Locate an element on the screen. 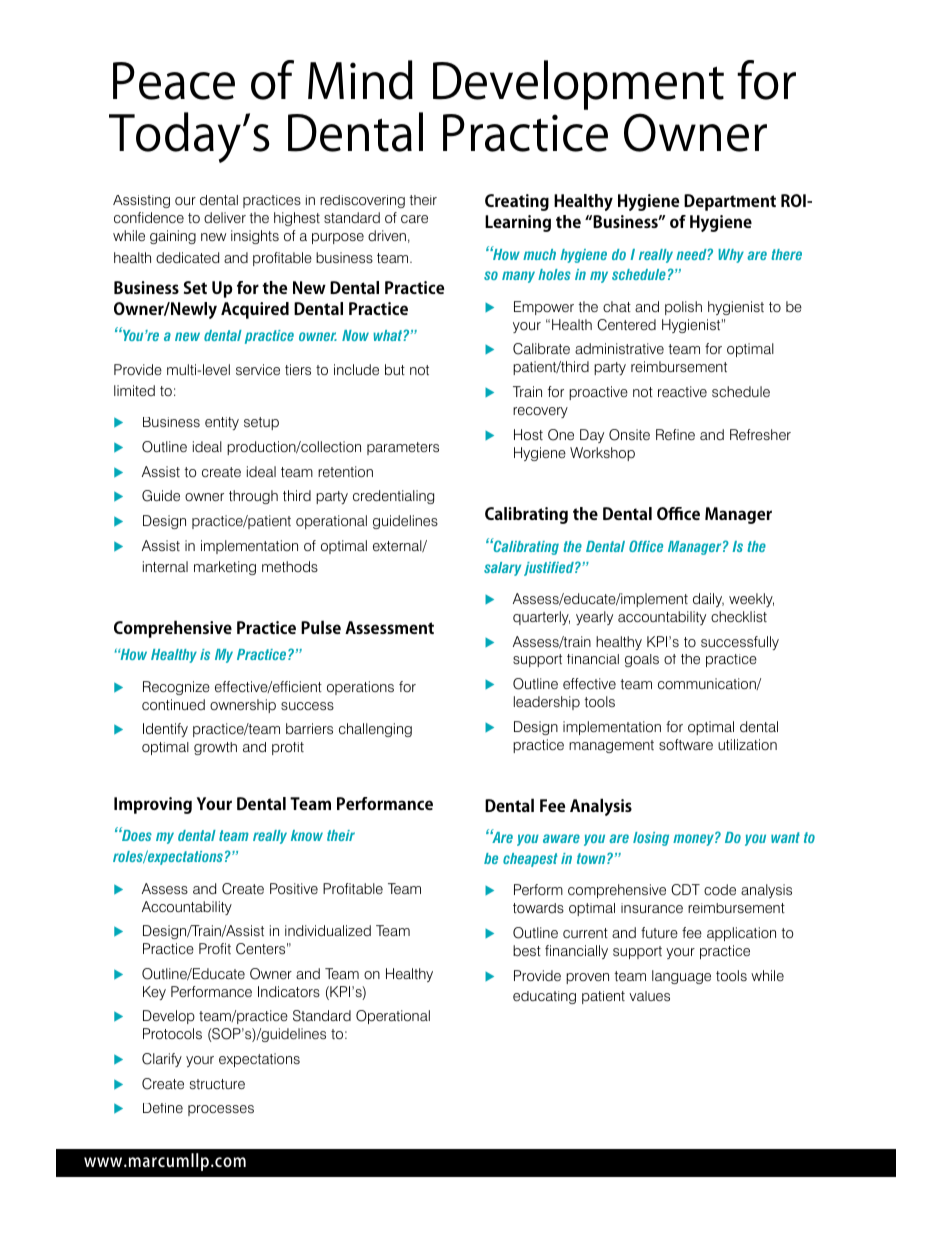 The width and height of the screenshot is (952, 1233). Department is located at coordinates (730, 202).
